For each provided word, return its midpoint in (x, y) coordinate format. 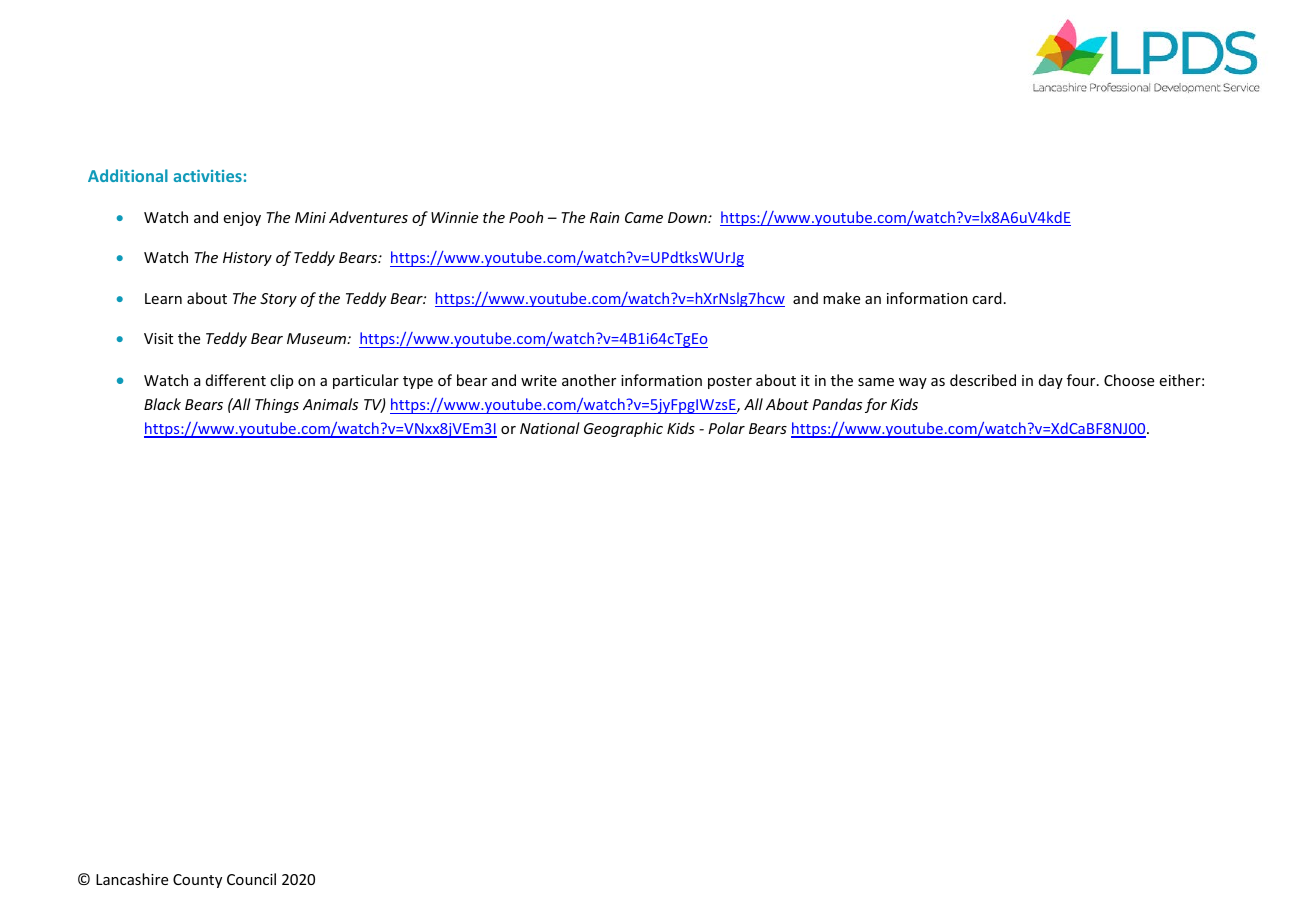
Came (644, 217)
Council (251, 879)
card (987, 298)
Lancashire (132, 879)
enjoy (242, 219)
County (197, 881)
